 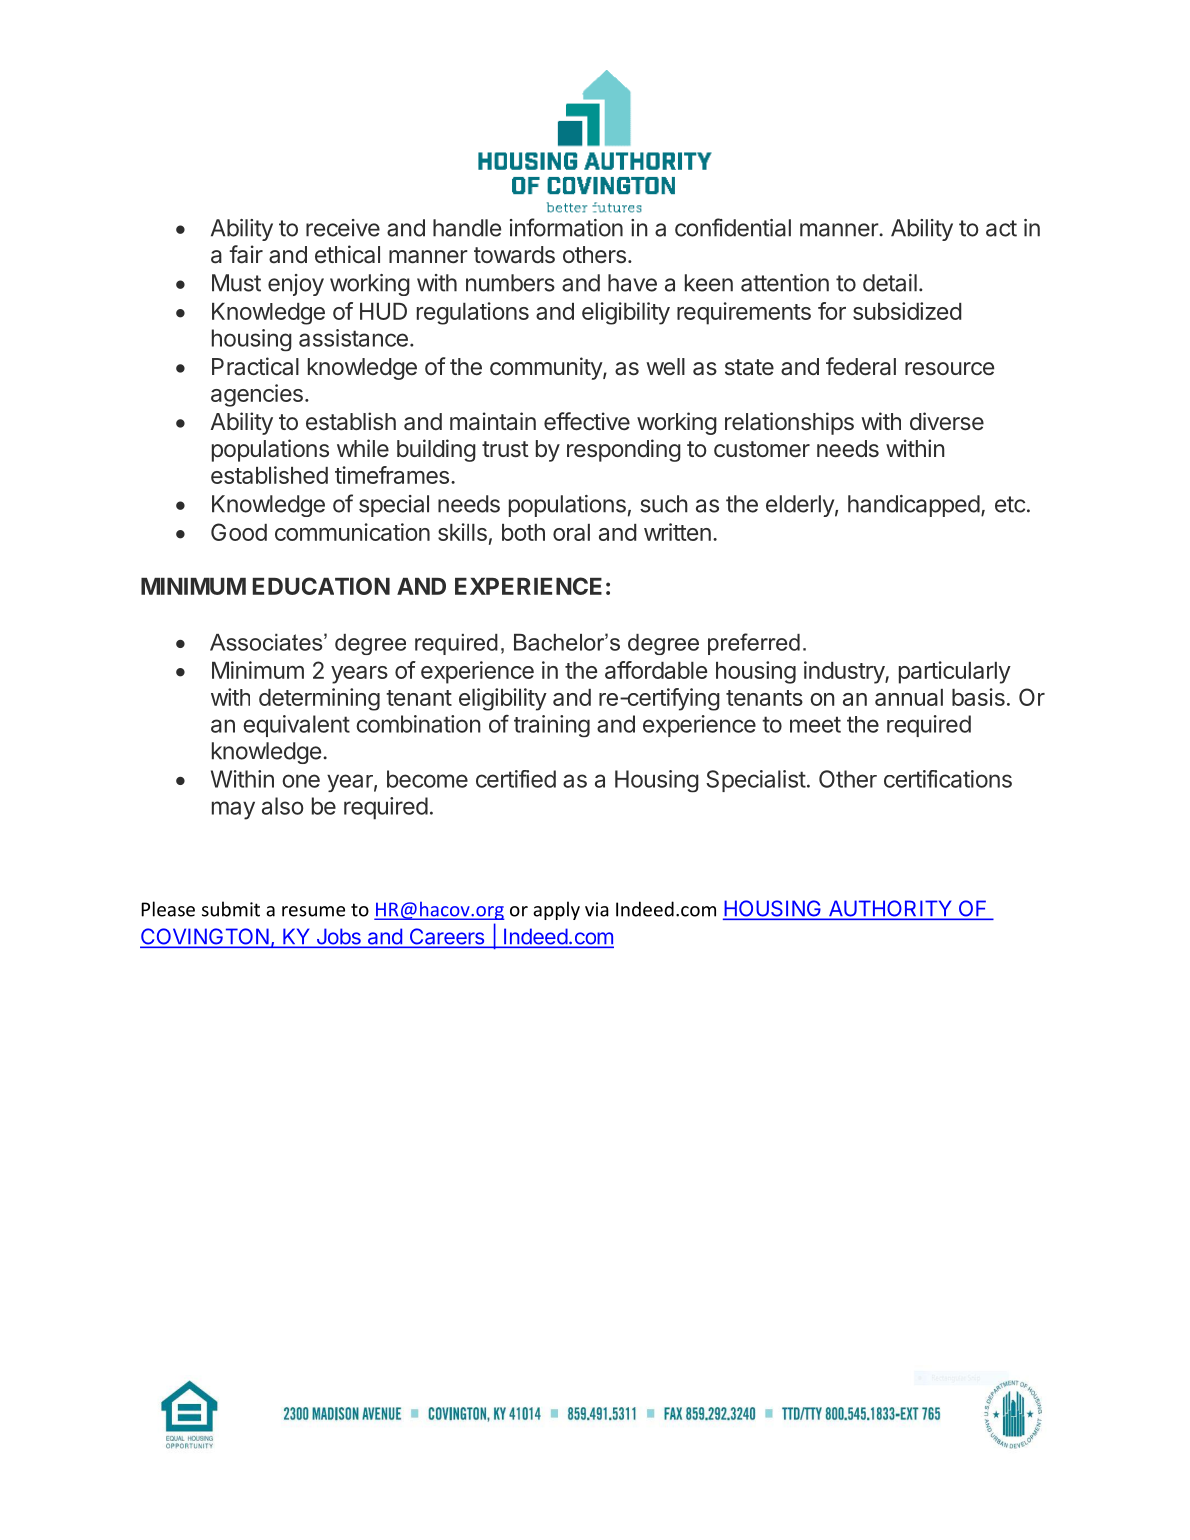 What do you see at coordinates (231, 909) in the image?
I see `submit` at bounding box center [231, 909].
